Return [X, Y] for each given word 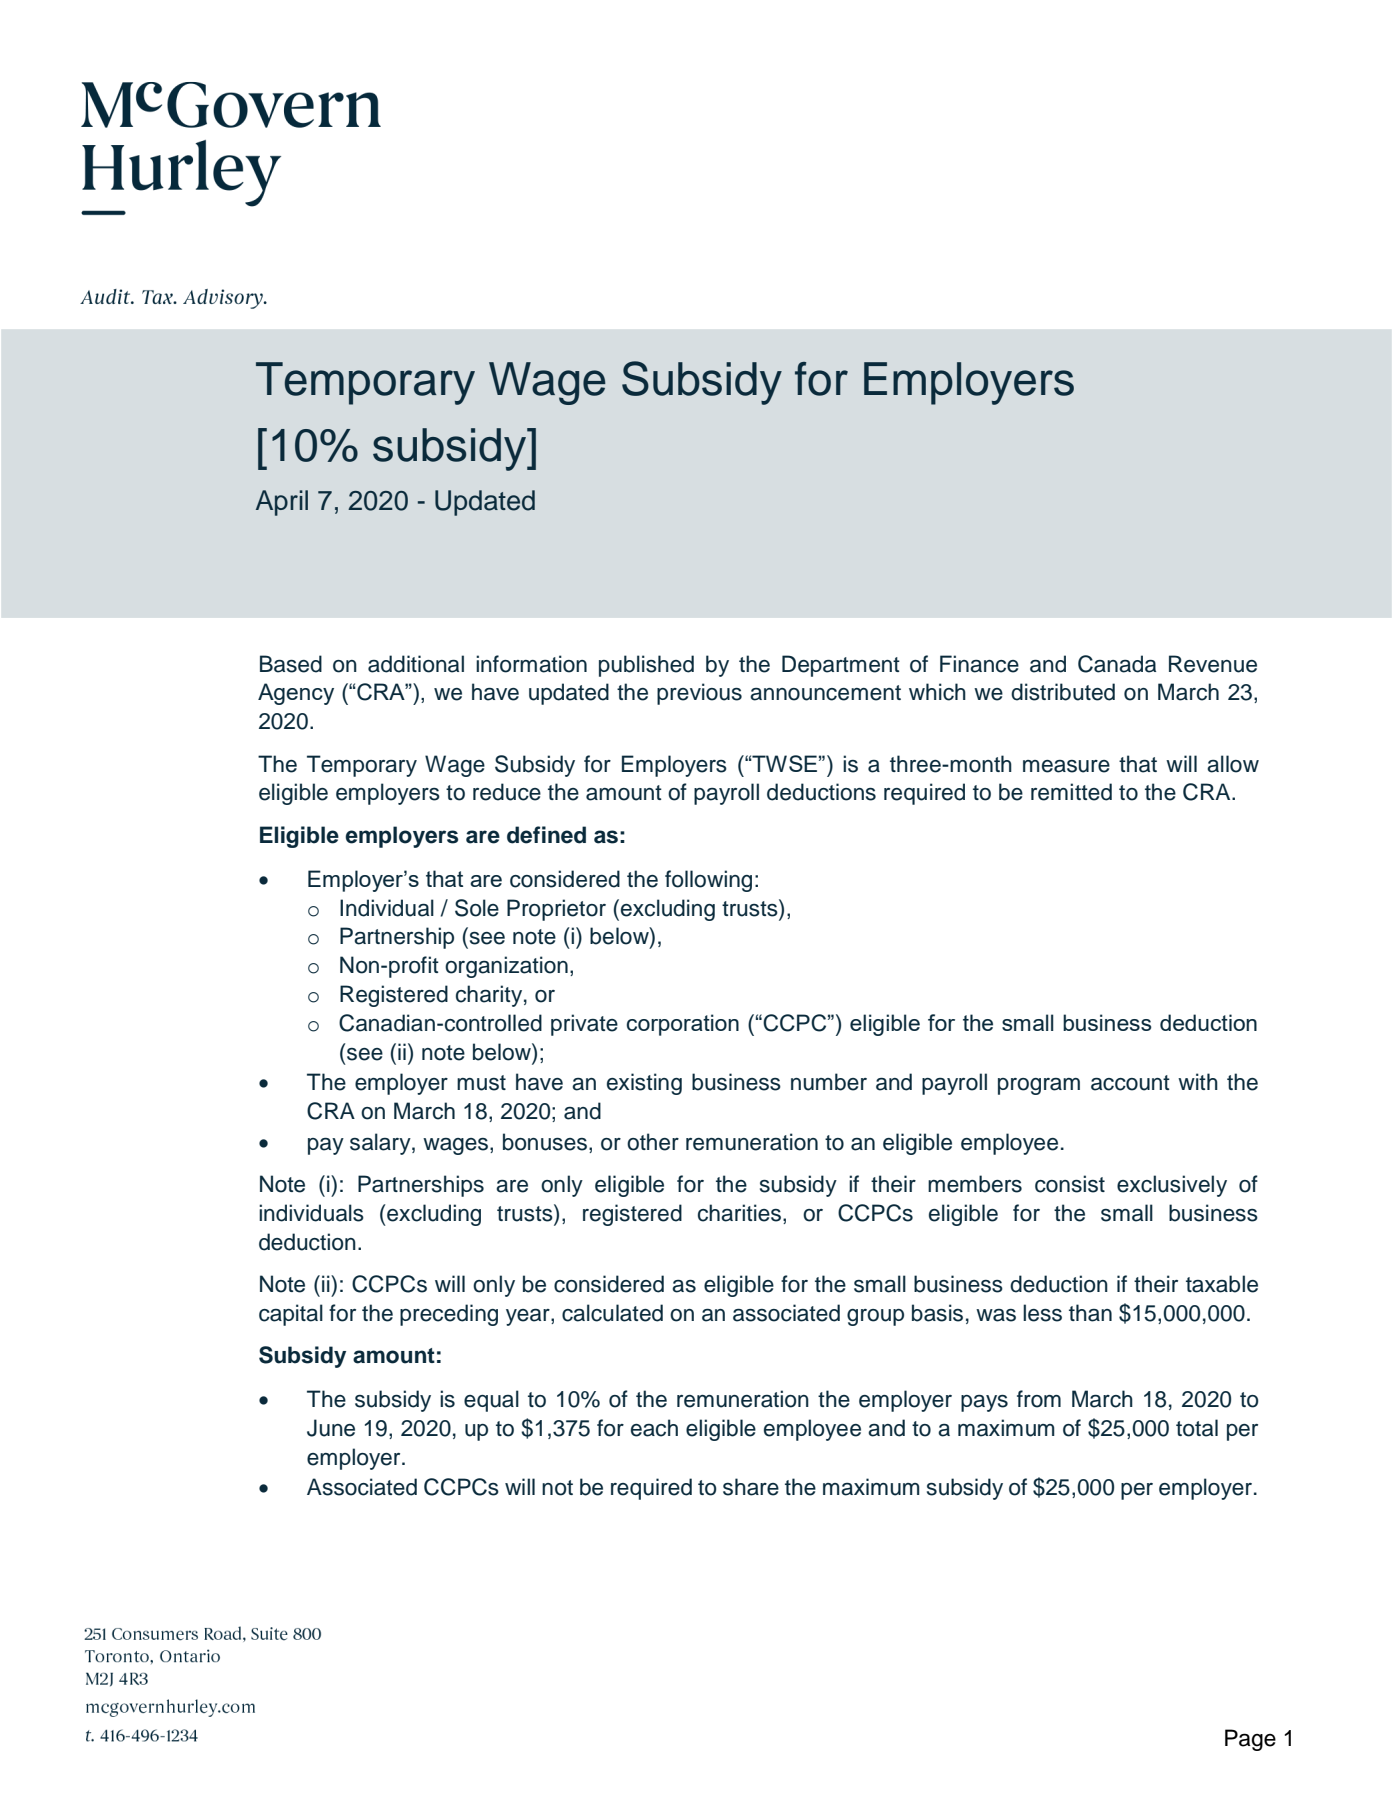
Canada [1117, 664]
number [829, 1082]
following [708, 881]
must [481, 1083]
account [1130, 1083]
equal [491, 1401]
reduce [507, 792]
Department [841, 666]
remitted [1071, 792]
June [331, 1428]
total [1197, 1428]
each [654, 1428]
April [282, 503]
